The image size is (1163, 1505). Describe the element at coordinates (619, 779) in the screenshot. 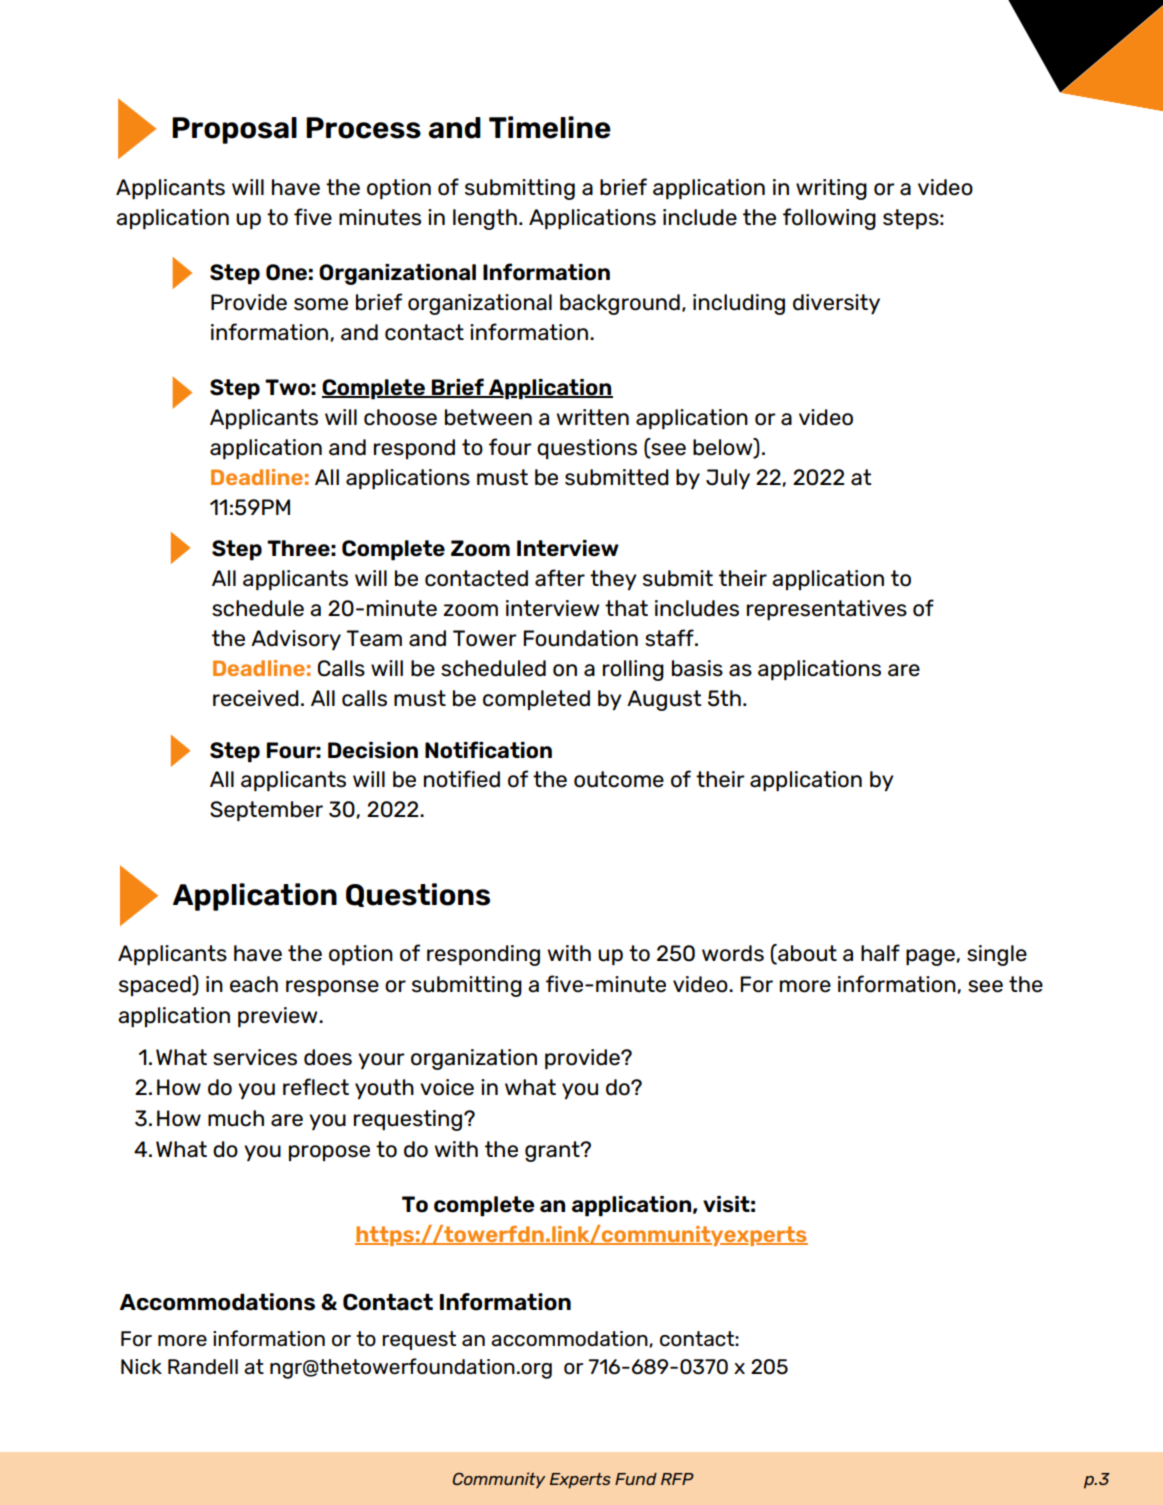

I see `outcome` at that location.
